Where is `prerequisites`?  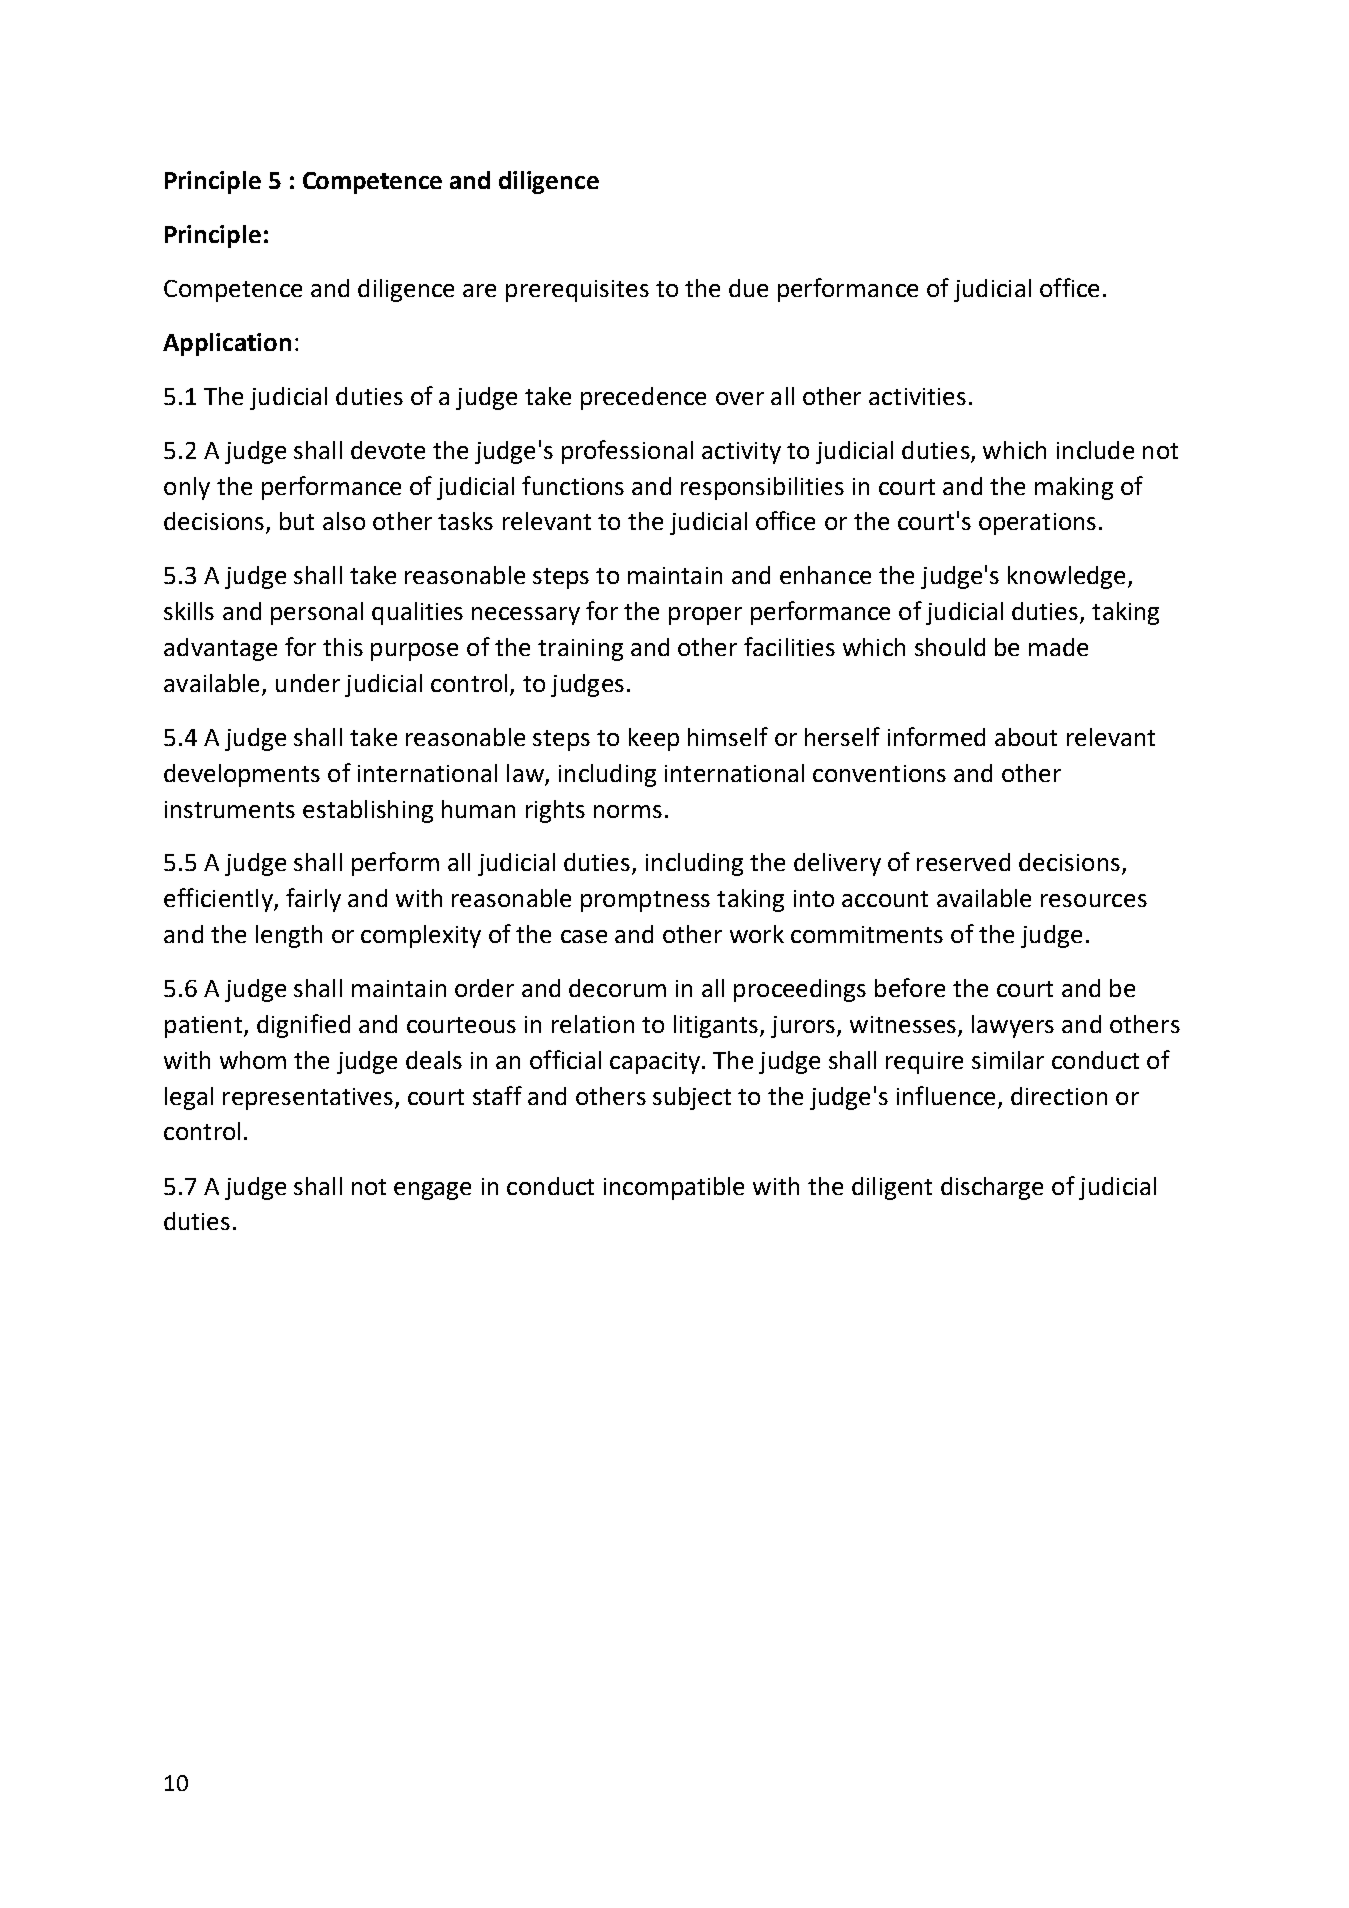 prerequisites is located at coordinates (577, 291).
